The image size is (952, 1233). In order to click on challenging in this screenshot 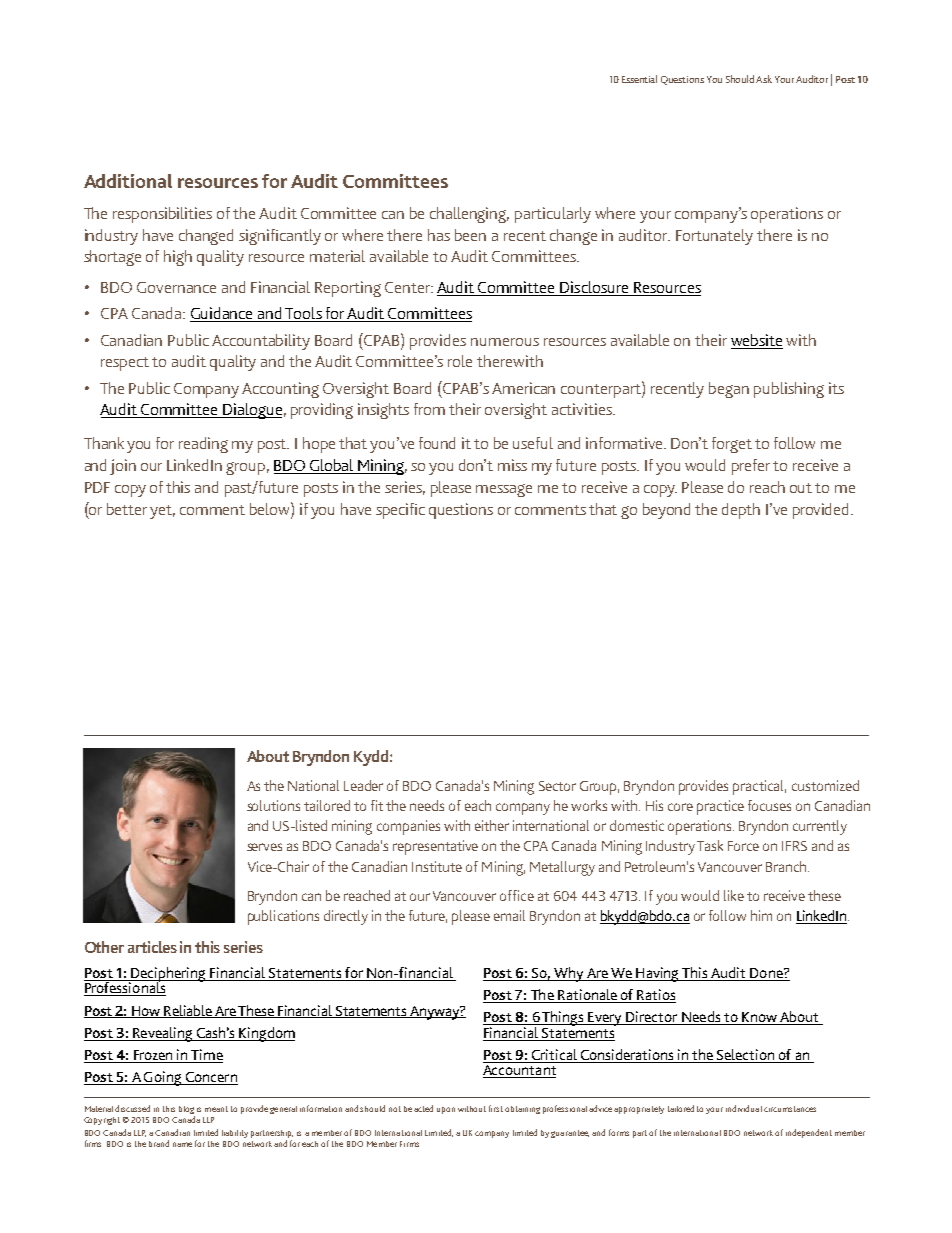, I will do `click(469, 215)`.
